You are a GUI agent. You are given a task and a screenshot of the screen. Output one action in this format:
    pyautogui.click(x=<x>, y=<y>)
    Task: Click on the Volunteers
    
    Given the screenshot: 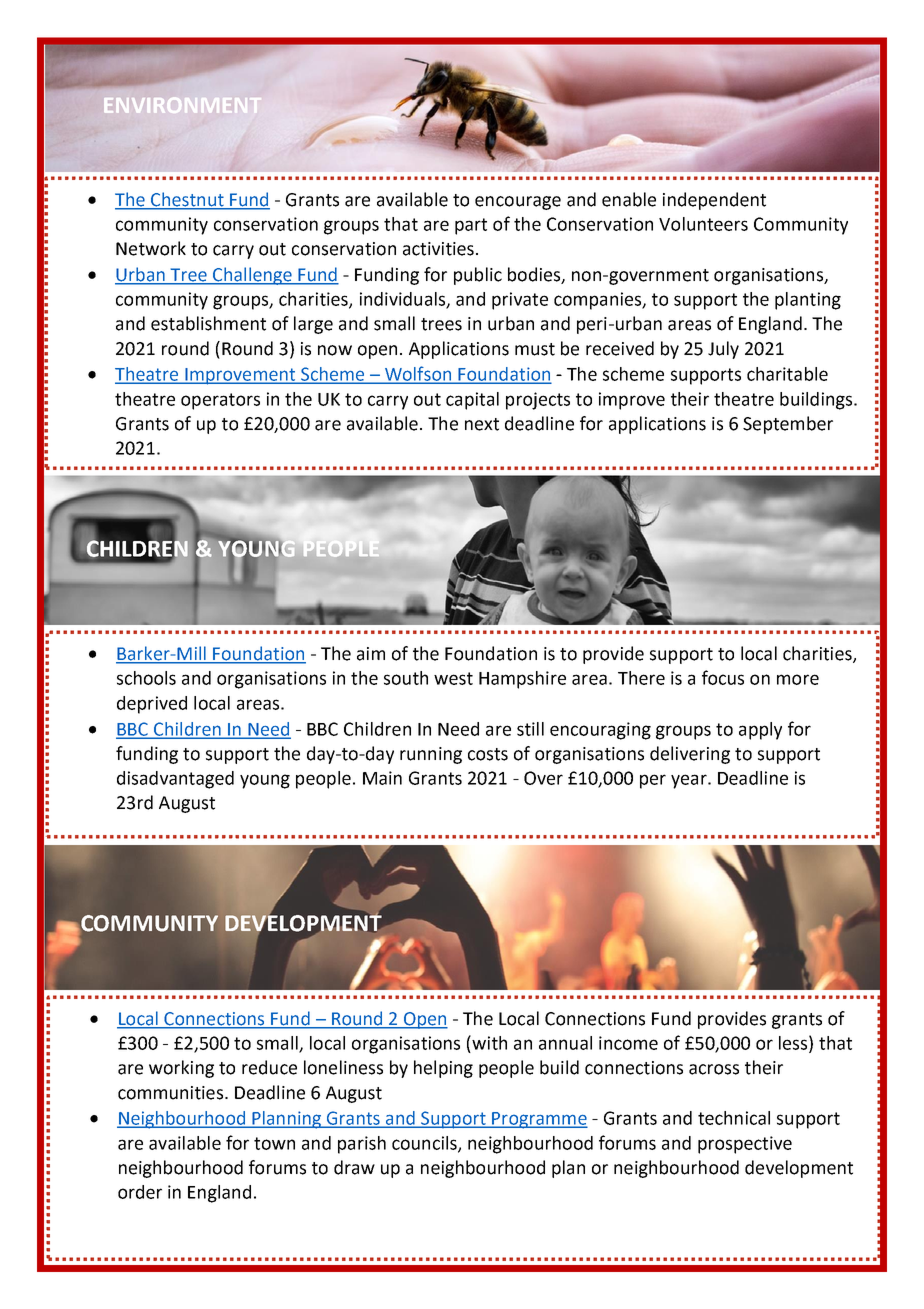 What is the action you would take?
    pyautogui.click(x=703, y=224)
